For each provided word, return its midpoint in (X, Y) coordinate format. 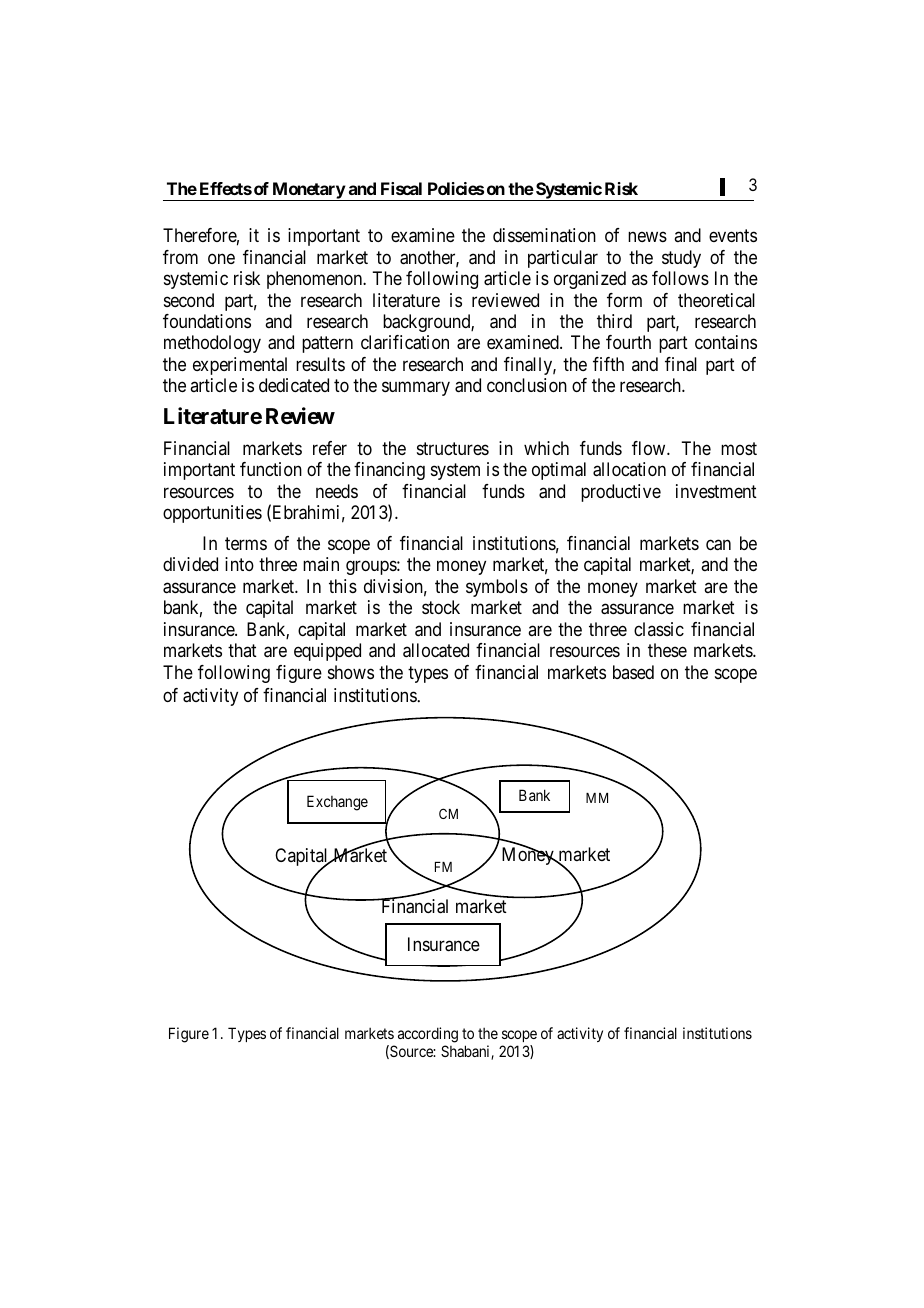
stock (441, 607)
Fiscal (401, 188)
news (647, 237)
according (428, 1035)
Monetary (308, 191)
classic (659, 629)
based (633, 672)
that (242, 650)
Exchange (337, 803)
